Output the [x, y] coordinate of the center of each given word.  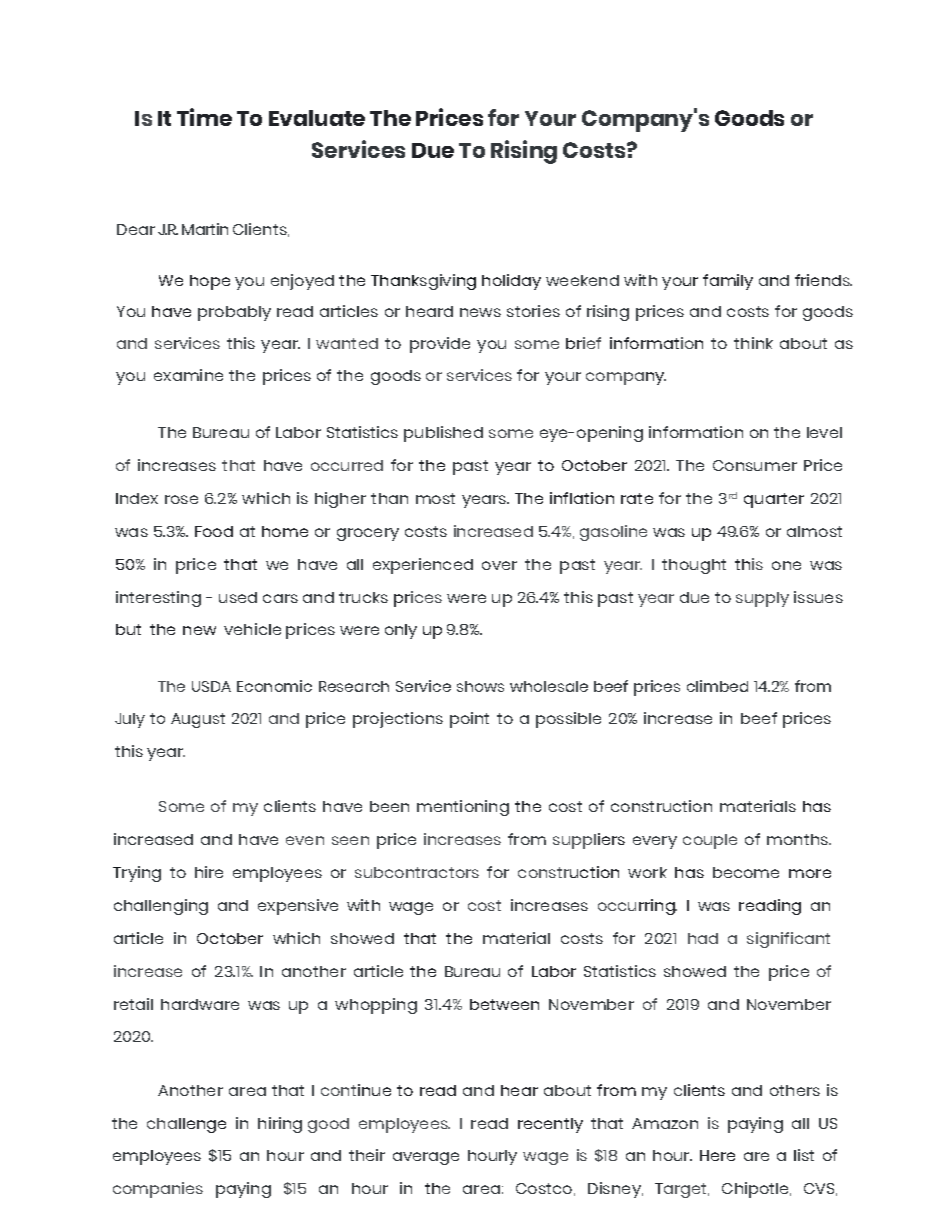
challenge [186, 1125]
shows [480, 686]
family [728, 282]
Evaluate [317, 118]
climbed [717, 686]
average [426, 1158]
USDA [211, 686]
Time [204, 117]
